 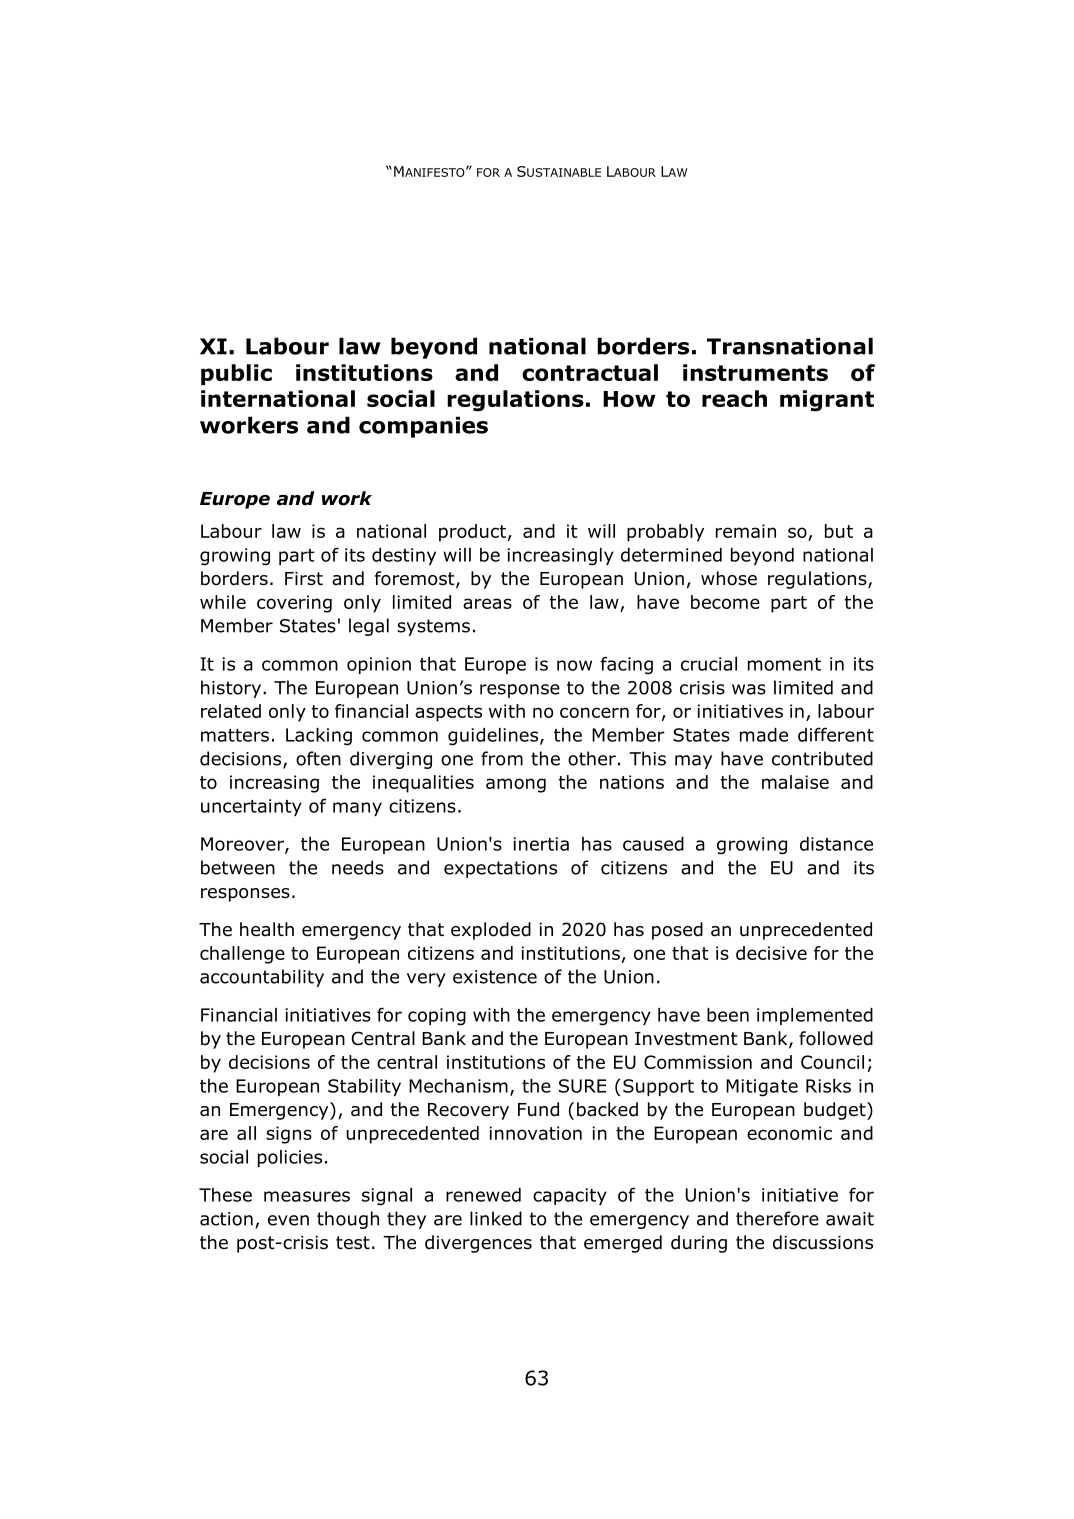 I want to click on among, so click(x=516, y=785).
